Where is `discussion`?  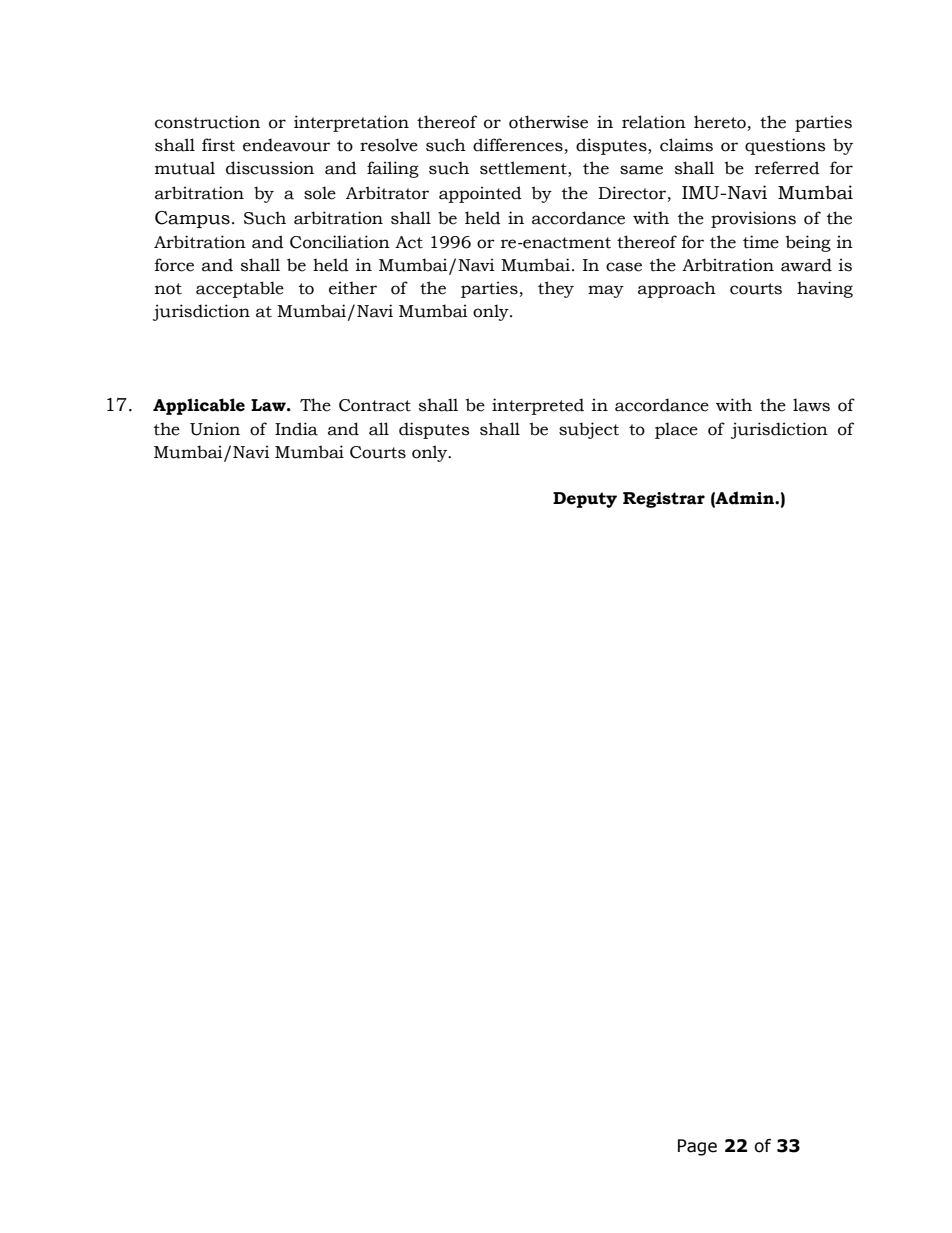
discussion is located at coordinates (270, 168).
